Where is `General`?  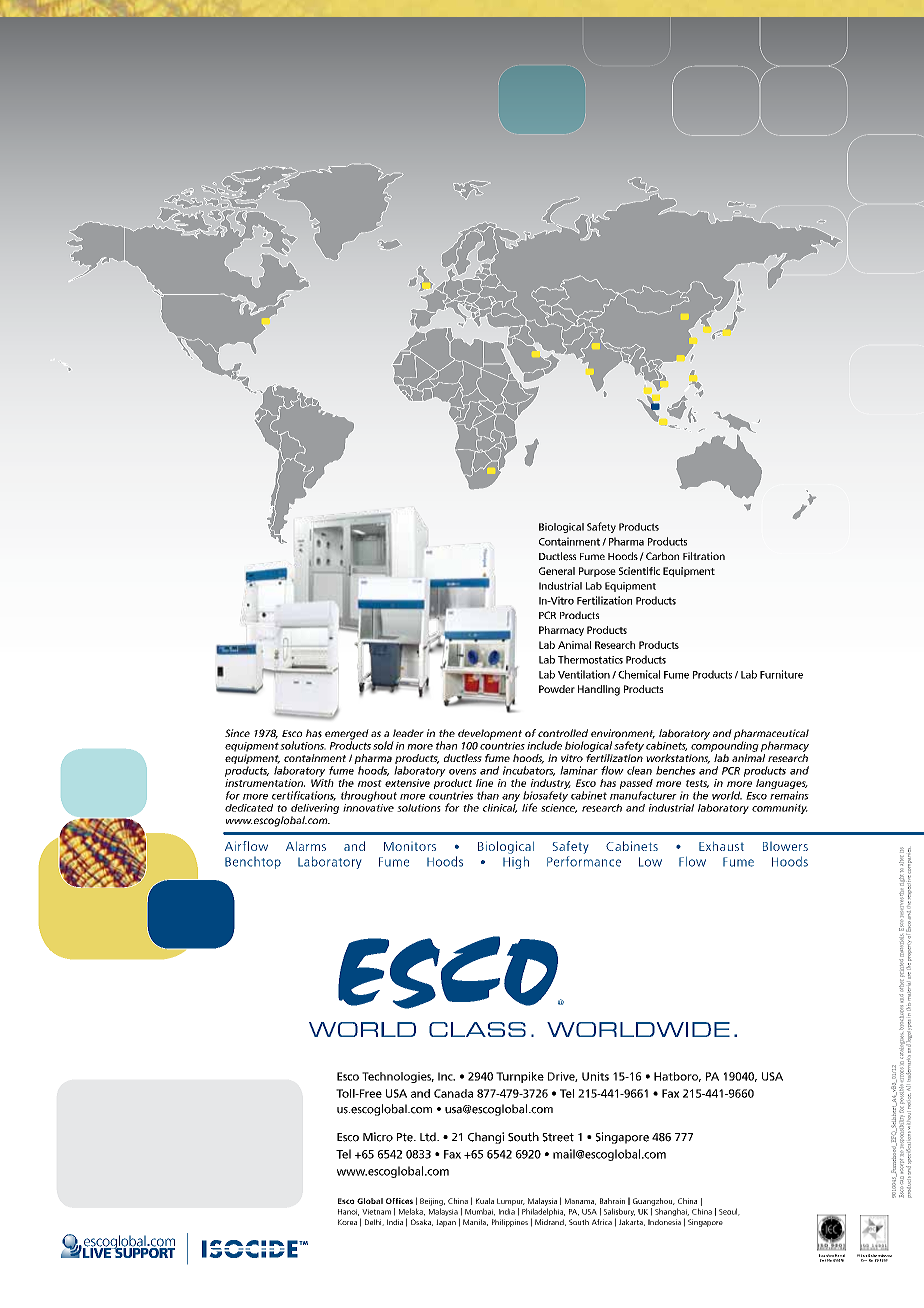 General is located at coordinates (557, 571).
